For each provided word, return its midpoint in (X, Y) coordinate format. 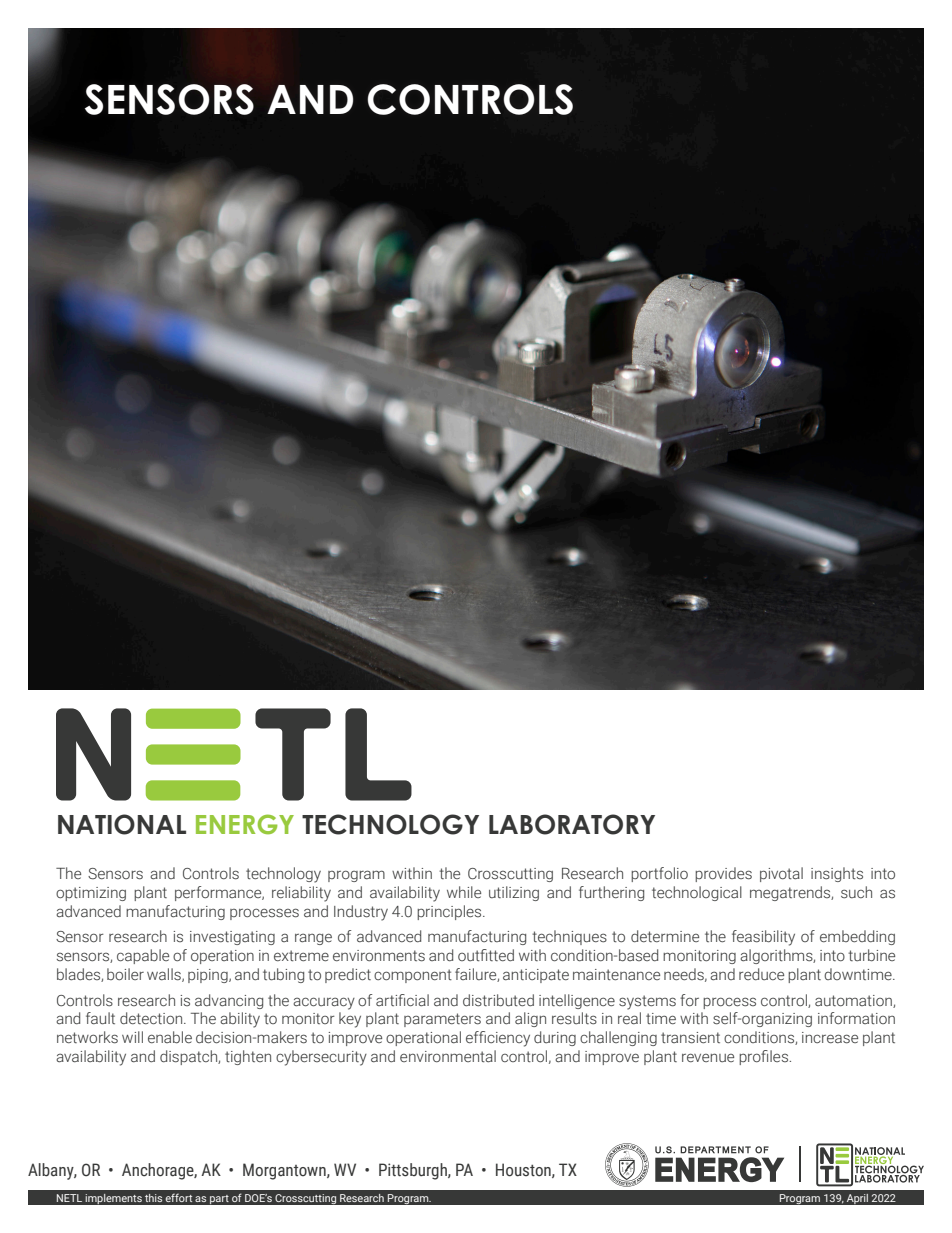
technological (697, 893)
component (413, 976)
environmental (448, 1056)
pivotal (781, 874)
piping (209, 976)
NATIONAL (122, 824)
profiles (764, 1057)
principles (450, 912)
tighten (248, 1057)
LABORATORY (572, 824)
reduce (761, 974)
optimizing (91, 894)
